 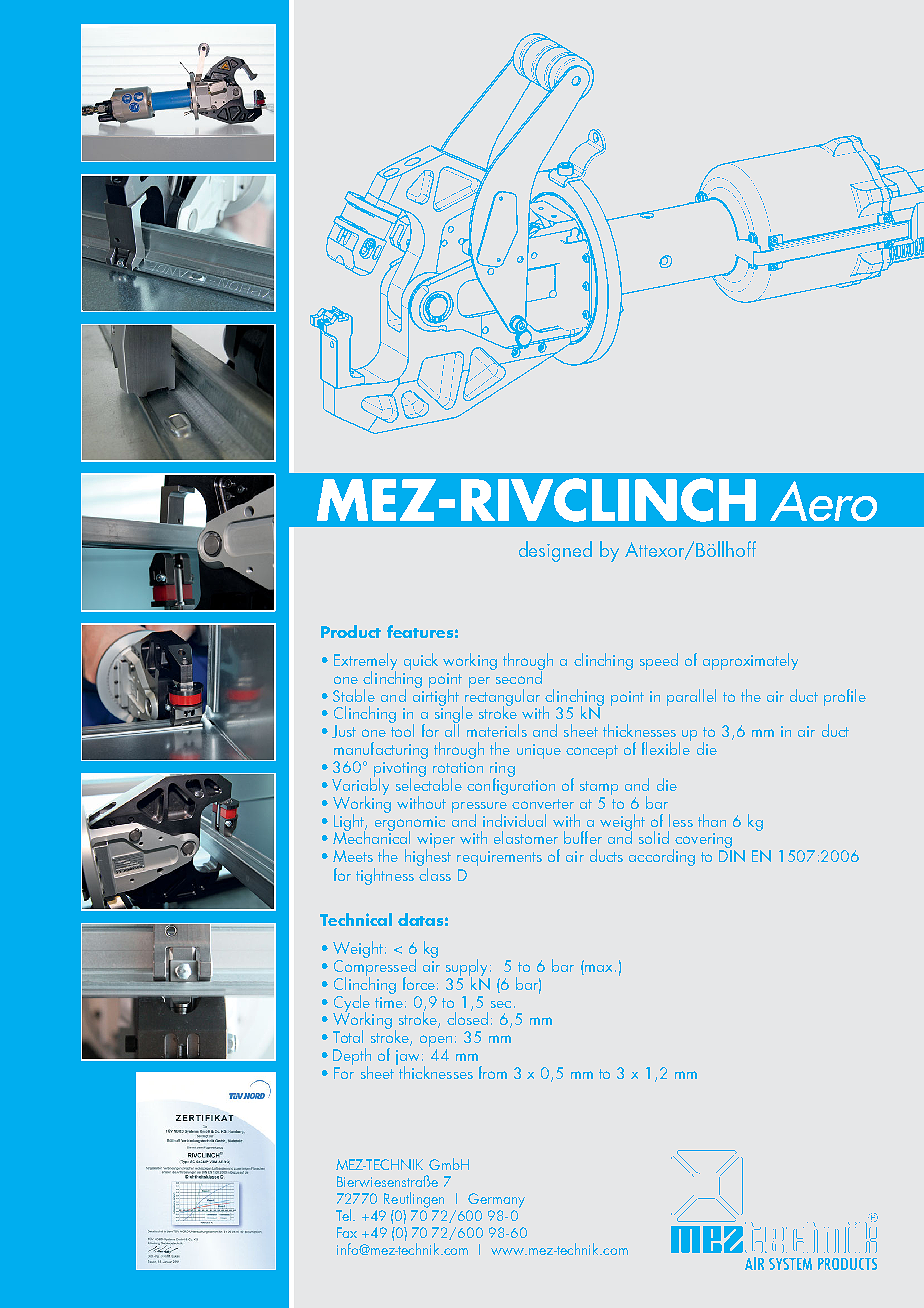 I want to click on approximately, so click(x=750, y=661).
